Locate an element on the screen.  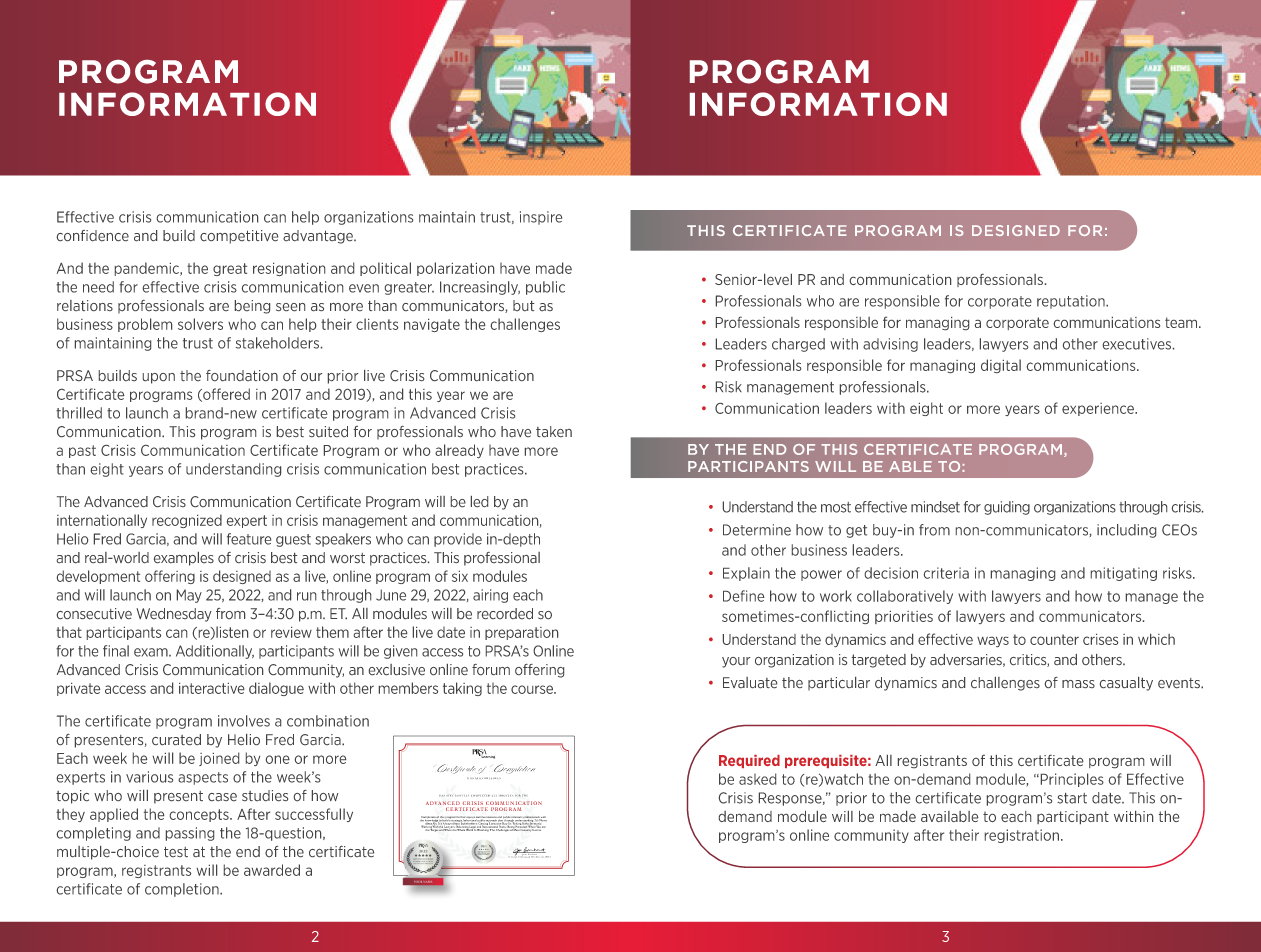
inspire is located at coordinates (541, 218).
